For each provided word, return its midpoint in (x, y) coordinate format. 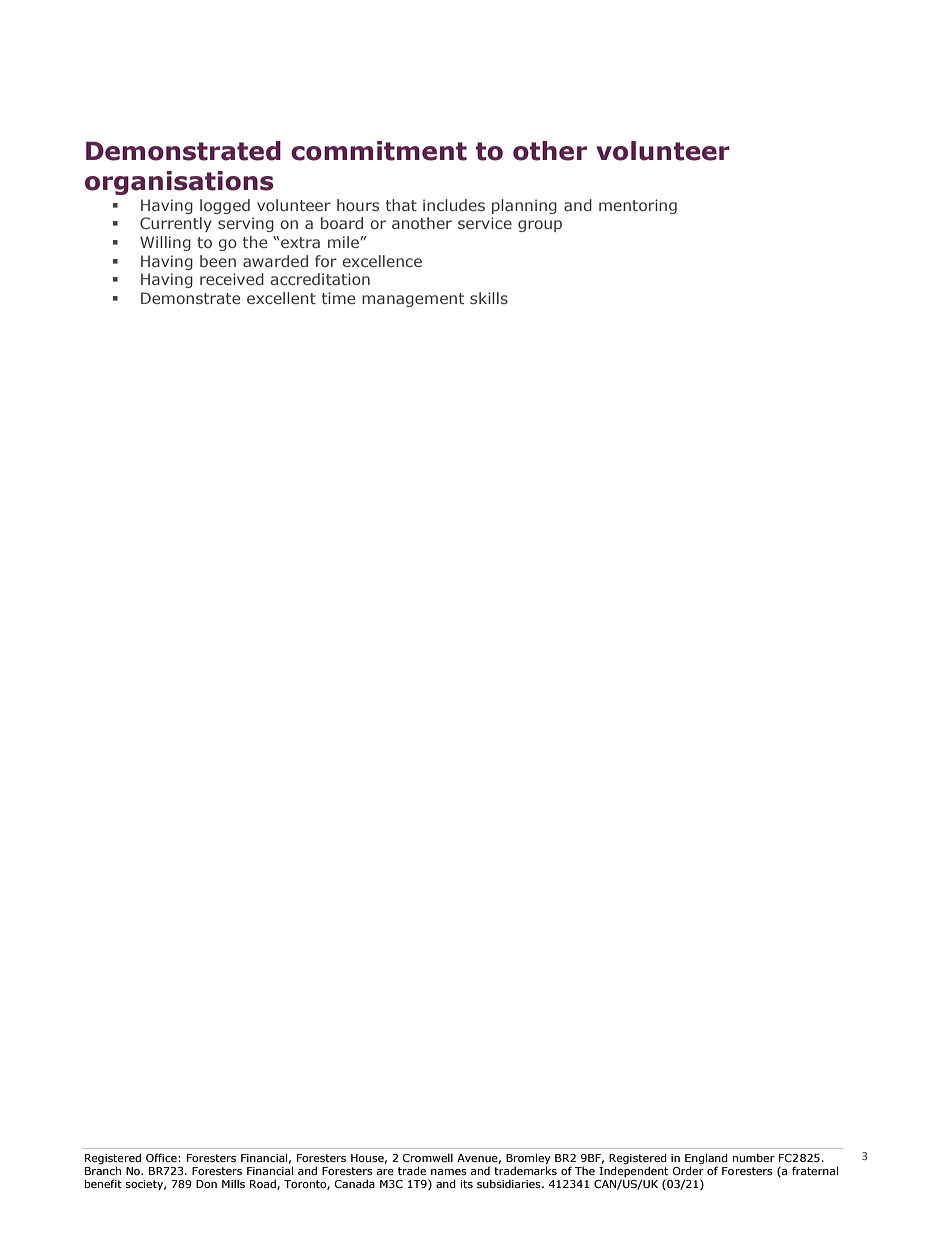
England (706, 1159)
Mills (233, 1183)
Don (206, 1184)
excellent (281, 298)
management (413, 300)
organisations (179, 183)
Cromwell (428, 1157)
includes (454, 205)
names (449, 1172)
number (754, 1157)
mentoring (638, 206)
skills (489, 298)
